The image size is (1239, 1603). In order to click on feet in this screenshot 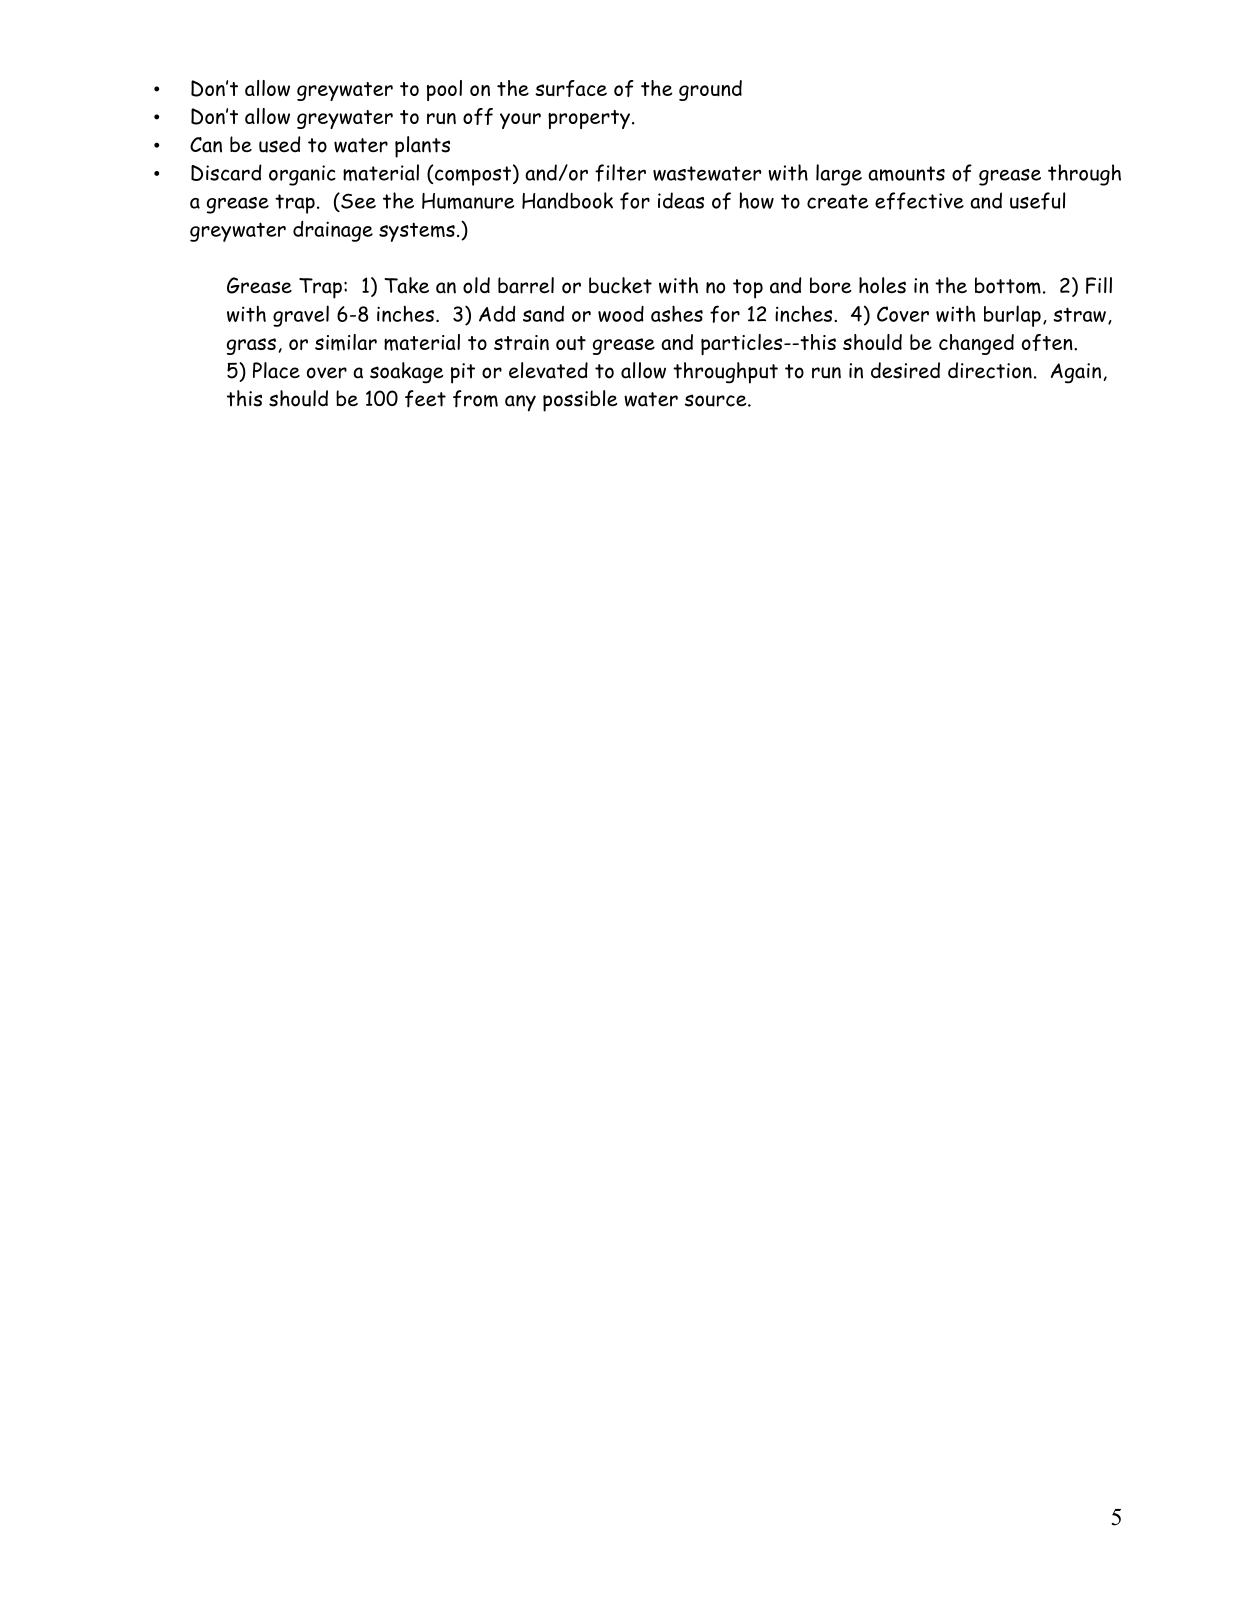, I will do `click(425, 399)`.
